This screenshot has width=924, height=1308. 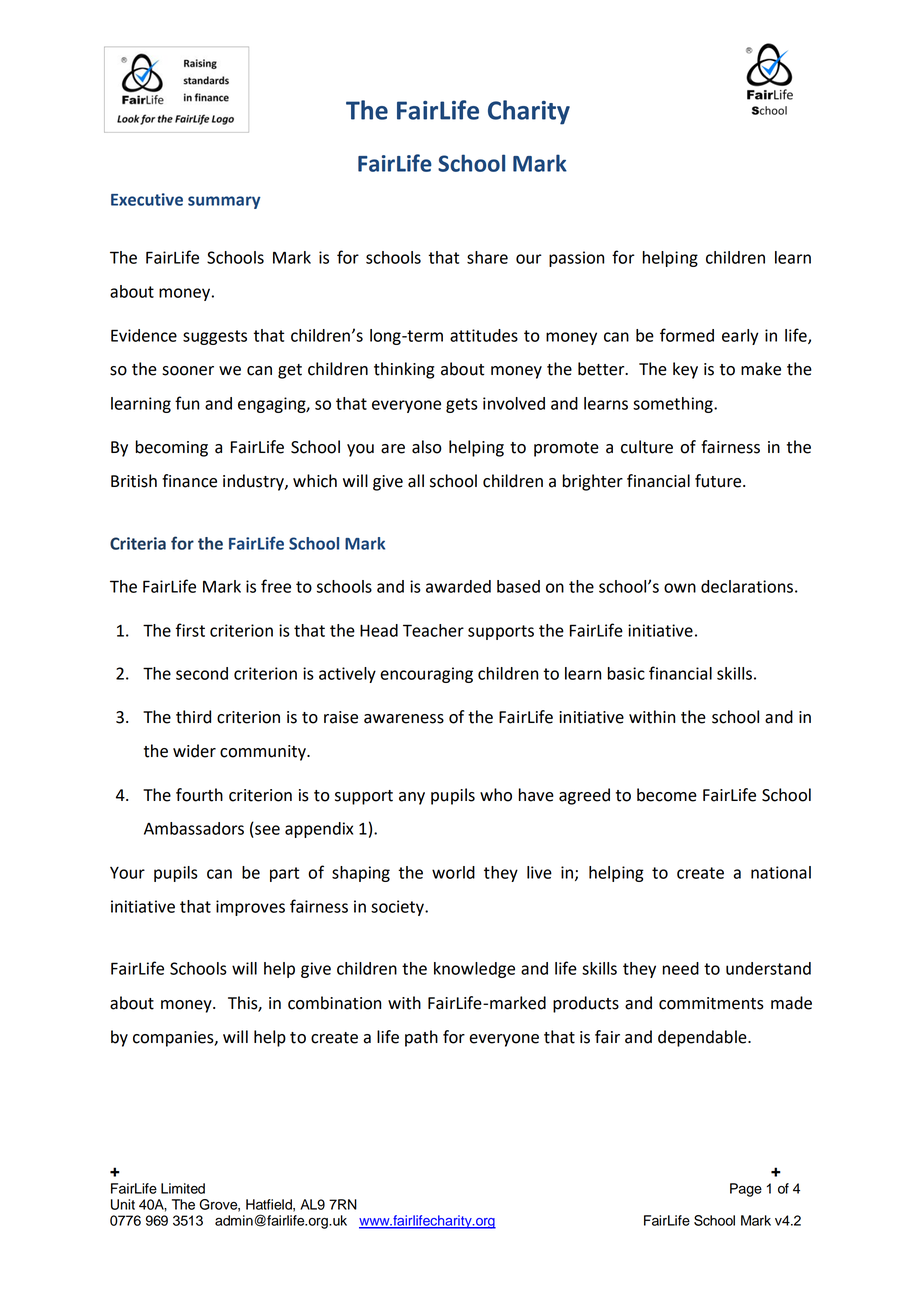 I want to click on encouraging, so click(x=426, y=675).
